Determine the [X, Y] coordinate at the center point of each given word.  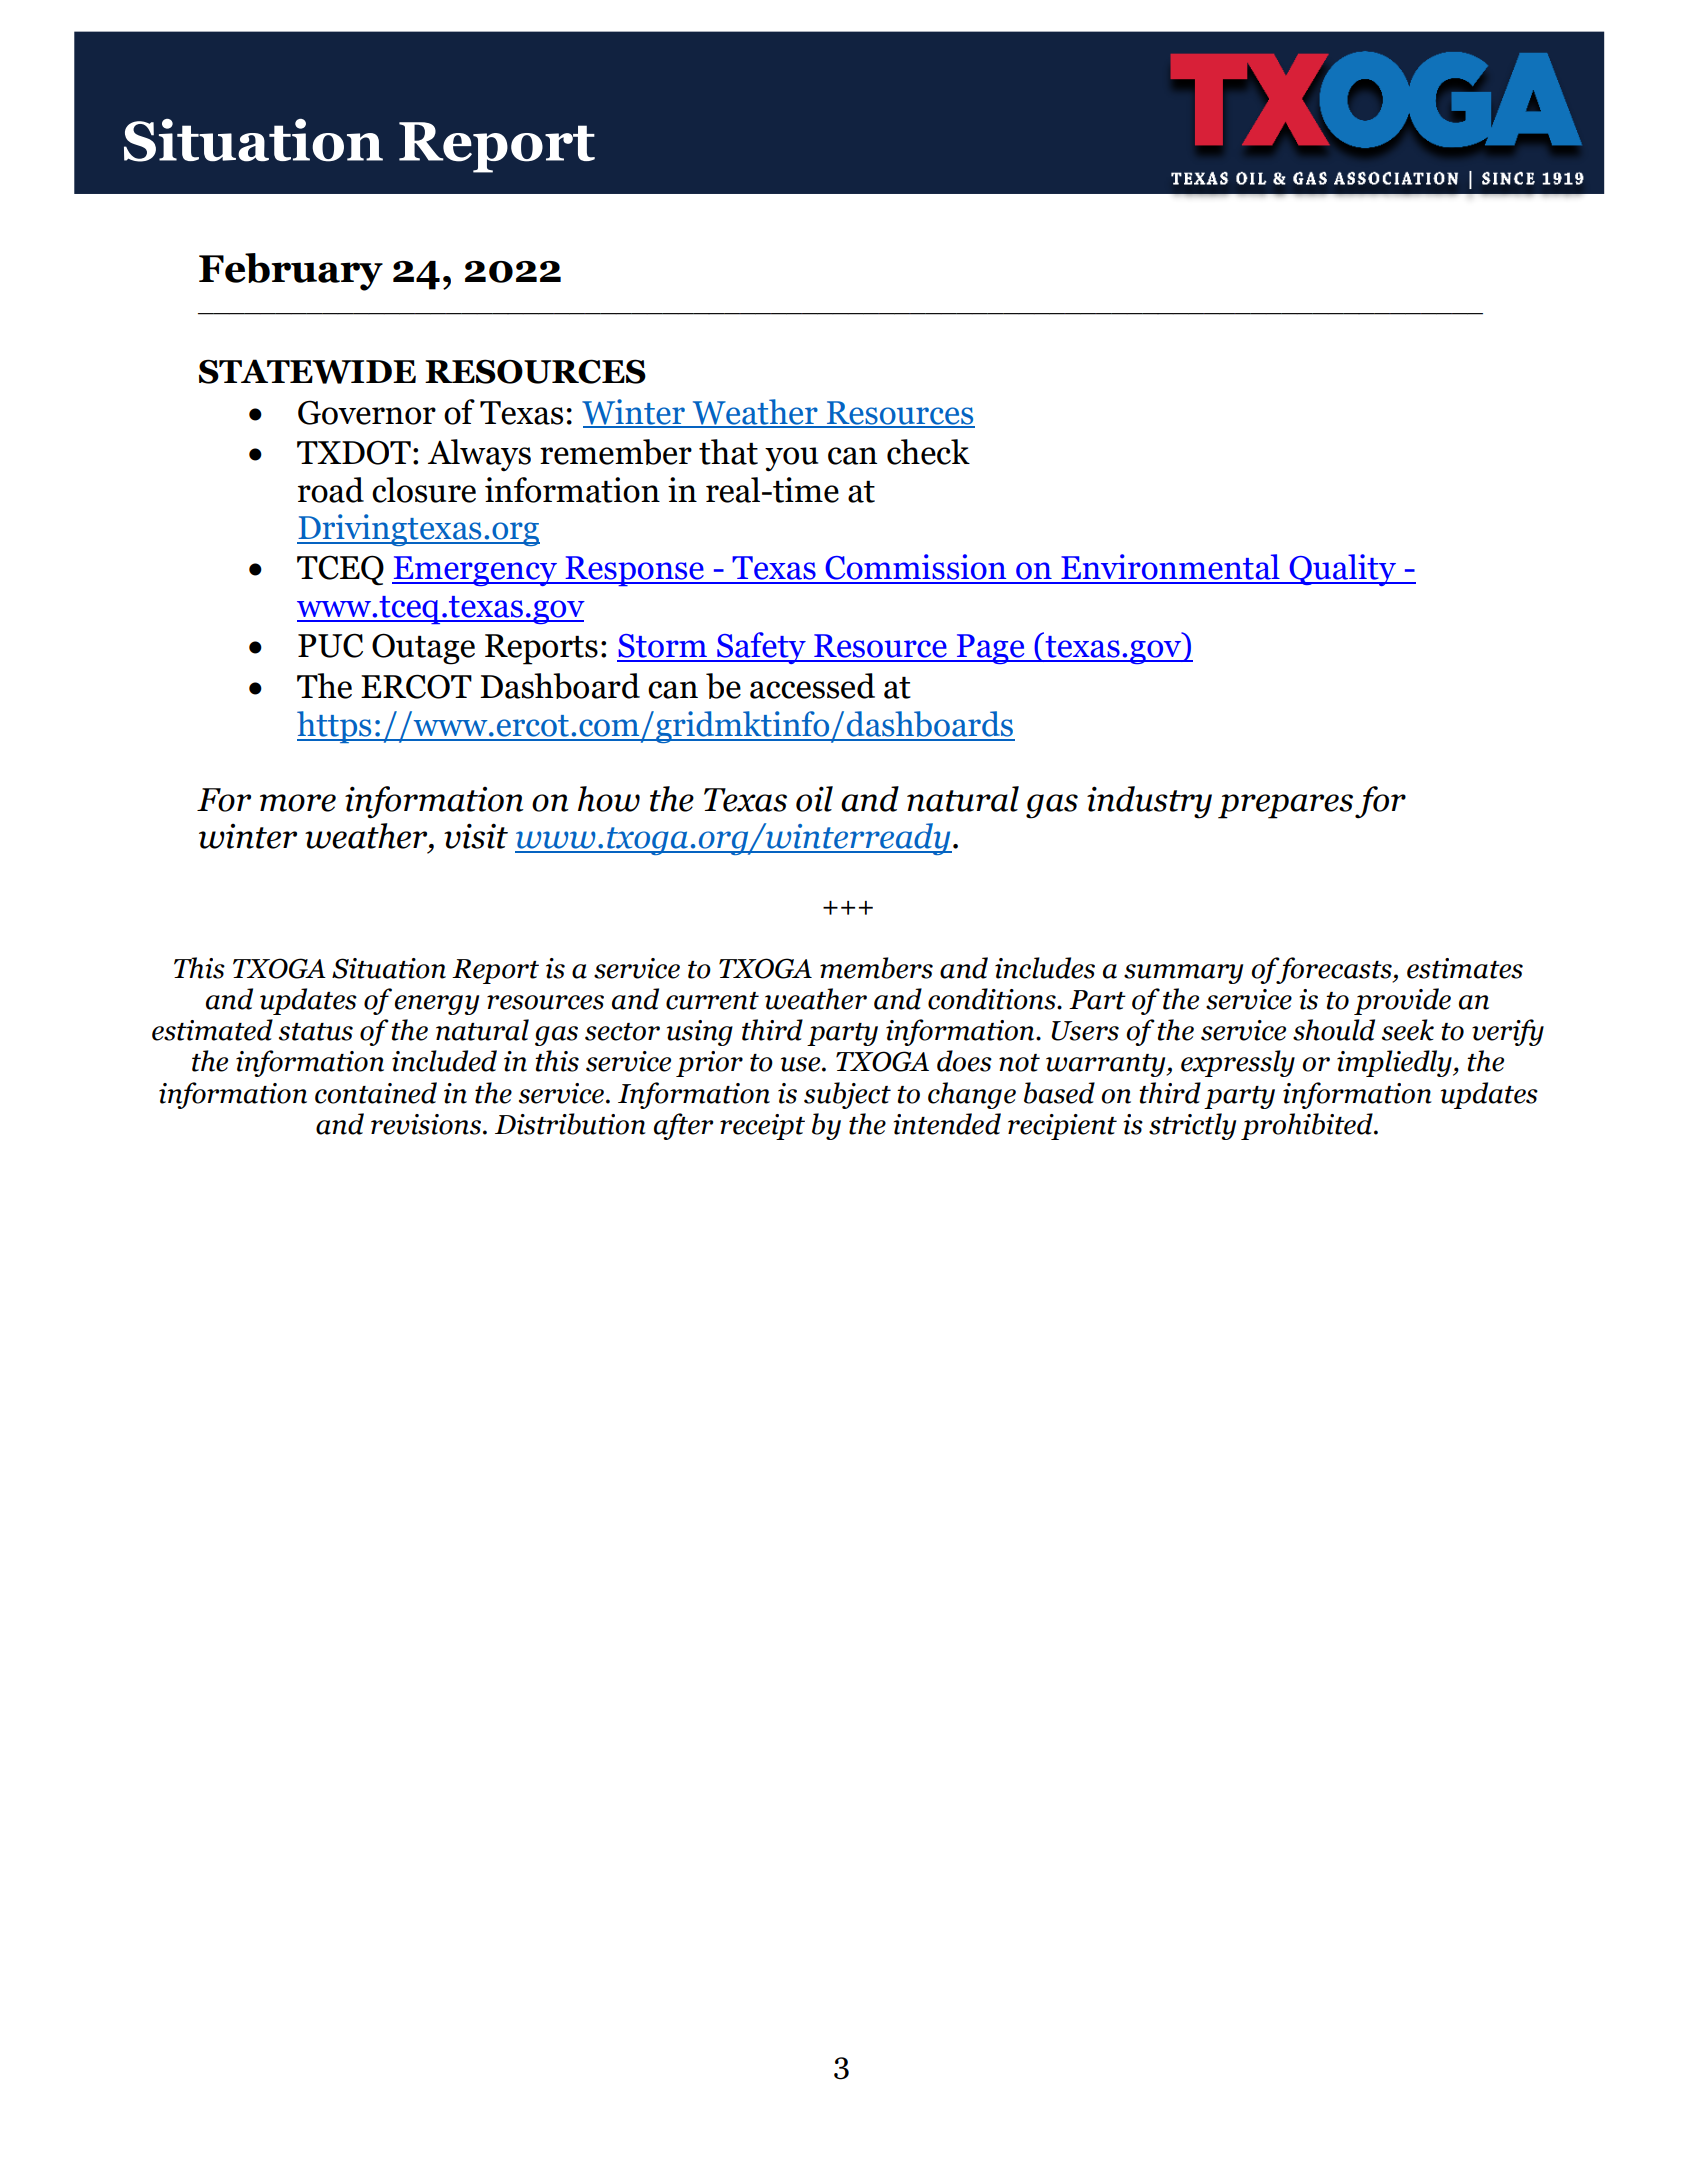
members [876, 968]
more [298, 803]
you [791, 459]
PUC [330, 645]
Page [991, 649]
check [928, 452]
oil [814, 799]
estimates [1465, 968]
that [728, 452]
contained [376, 1093]
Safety [761, 648]
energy [437, 1005]
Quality [1342, 570]
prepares [1285, 806]
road [331, 490]
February [291, 272]
